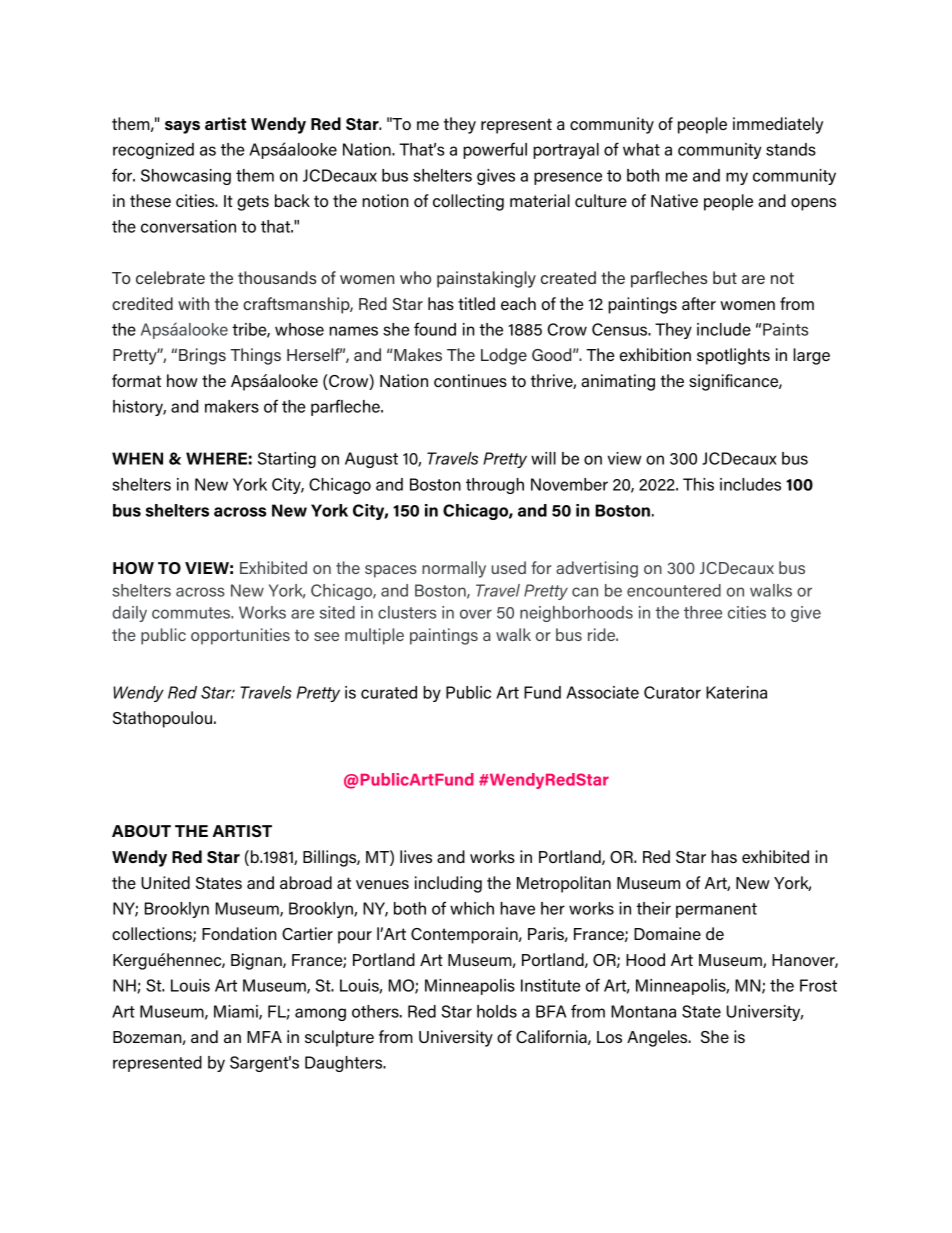 This screenshot has height=1233, width=952. Describe the element at coordinates (495, 150) in the screenshot. I see `powerful` at that location.
